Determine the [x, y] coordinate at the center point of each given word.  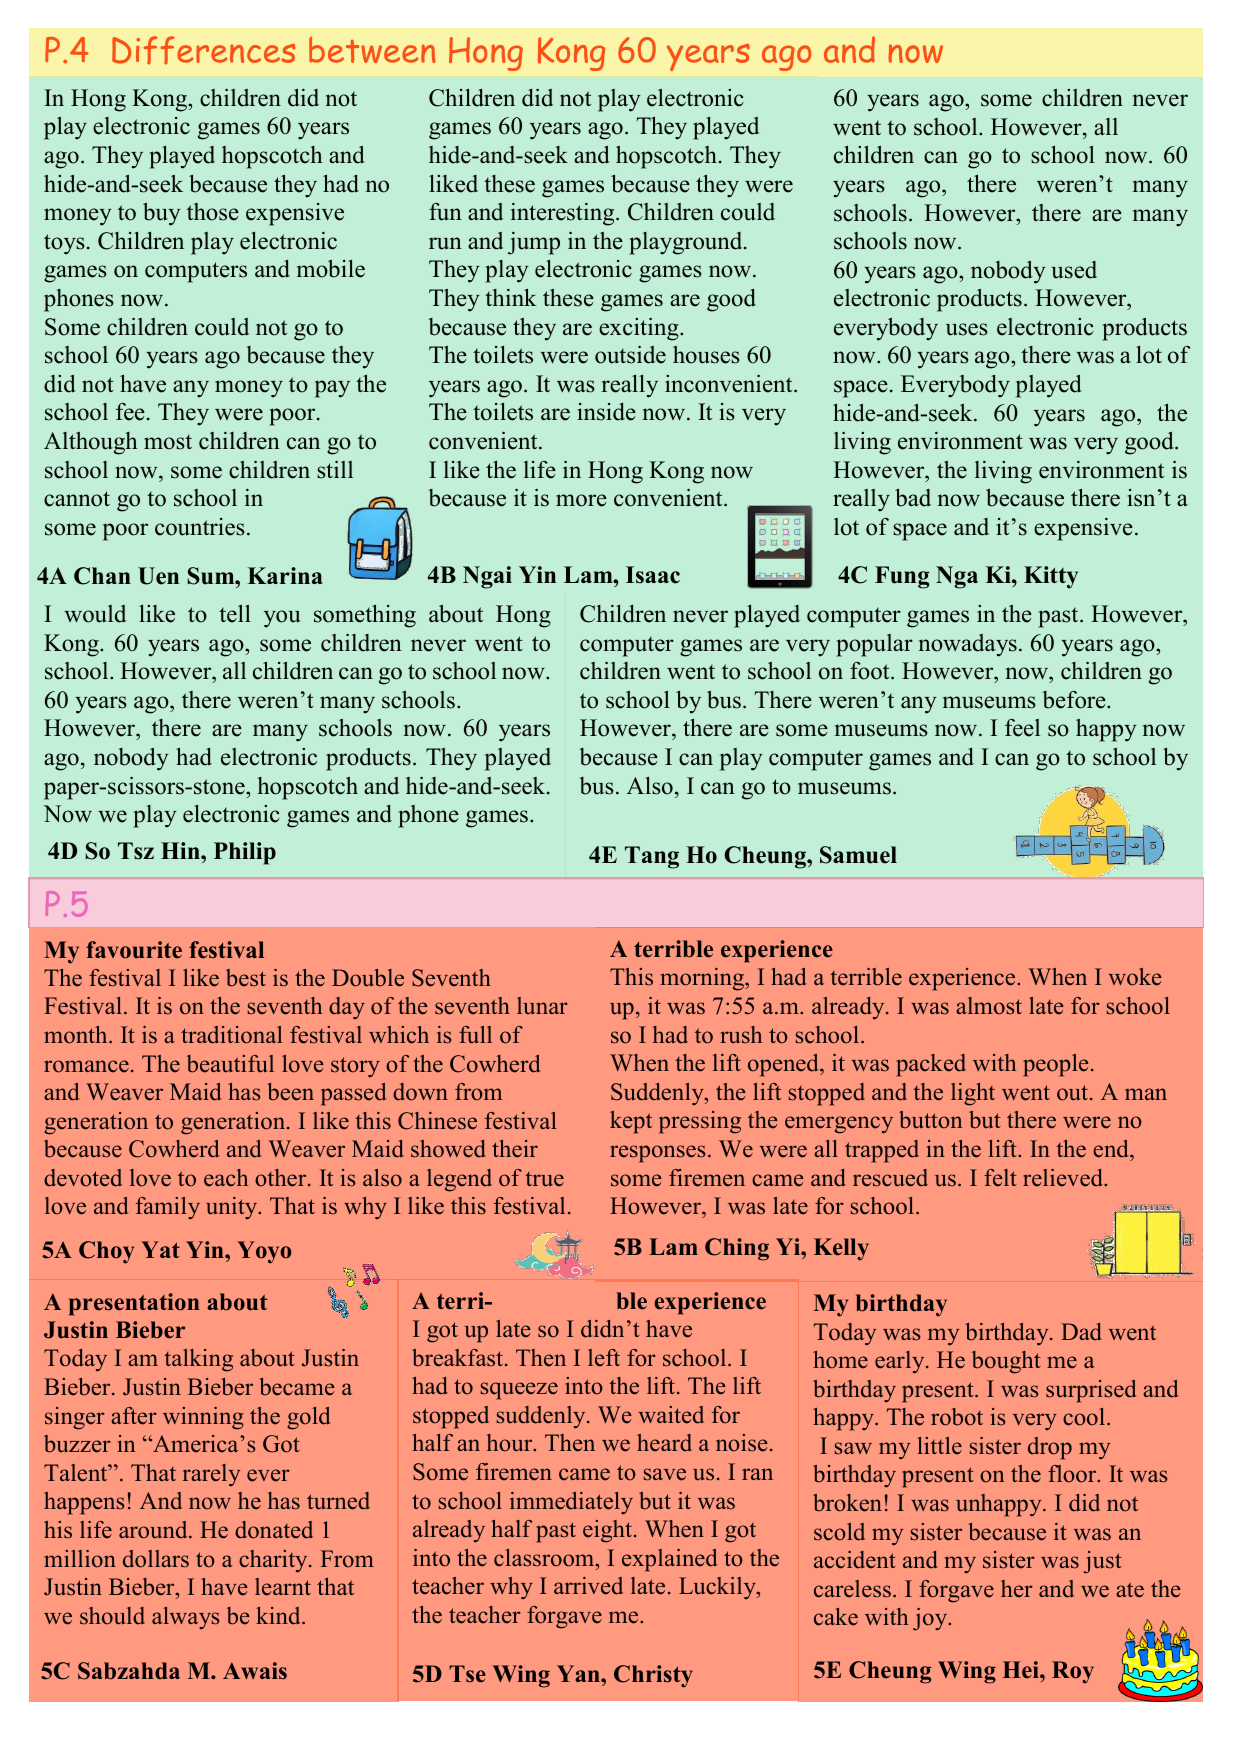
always [185, 1618]
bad [913, 498]
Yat [160, 1249]
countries [200, 527]
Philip [245, 853]
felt [1000, 1178]
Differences [203, 50]
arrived [588, 1586]
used [1074, 270]
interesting [564, 214]
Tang [652, 857]
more [581, 500]
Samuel [858, 855]
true [544, 1179]
